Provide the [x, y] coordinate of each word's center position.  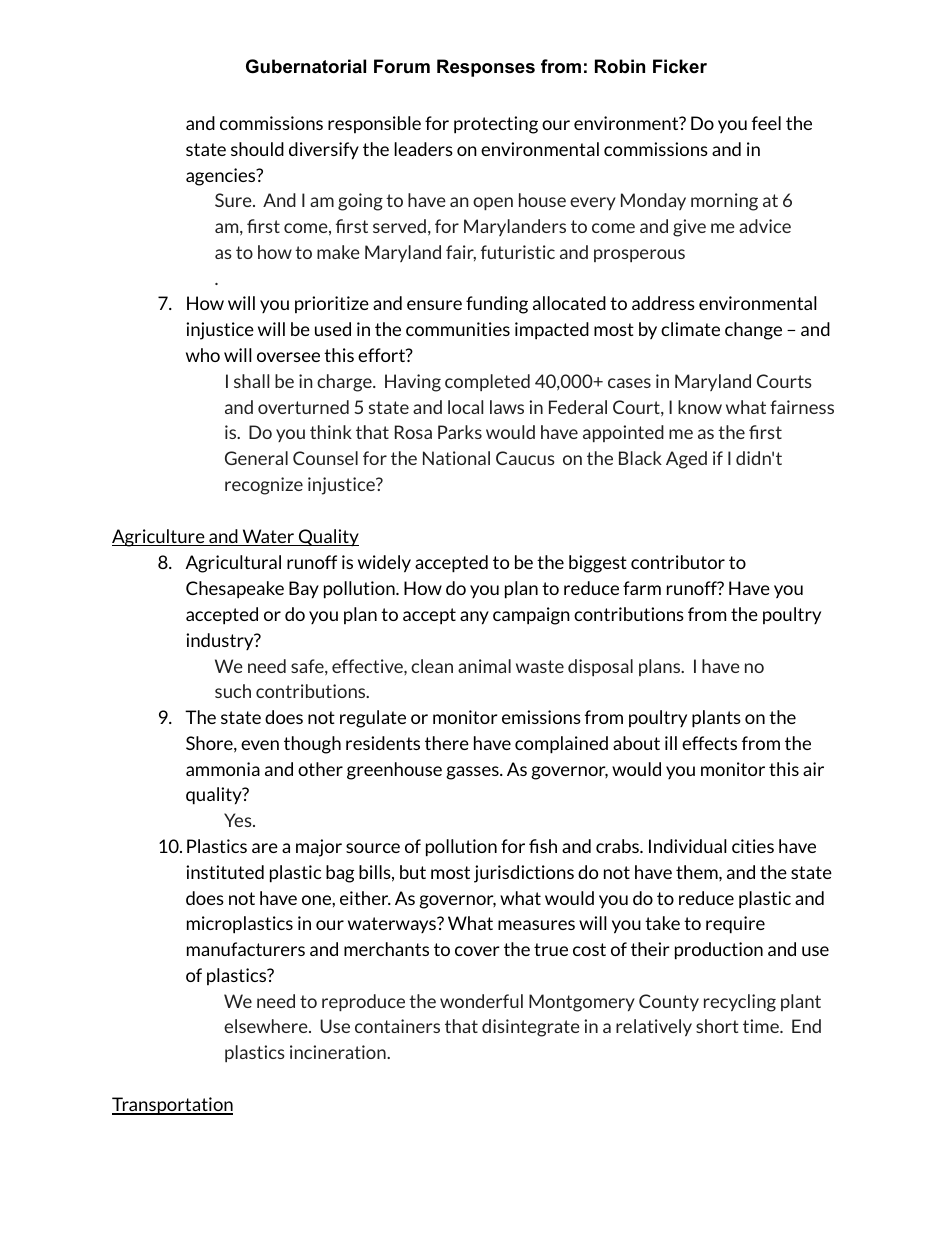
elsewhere [267, 1026]
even [260, 745]
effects [709, 743]
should [257, 149]
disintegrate [531, 1028]
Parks [460, 432]
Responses [486, 68]
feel [766, 123]
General [256, 458]
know [700, 407]
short [717, 1026]
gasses [473, 773]
